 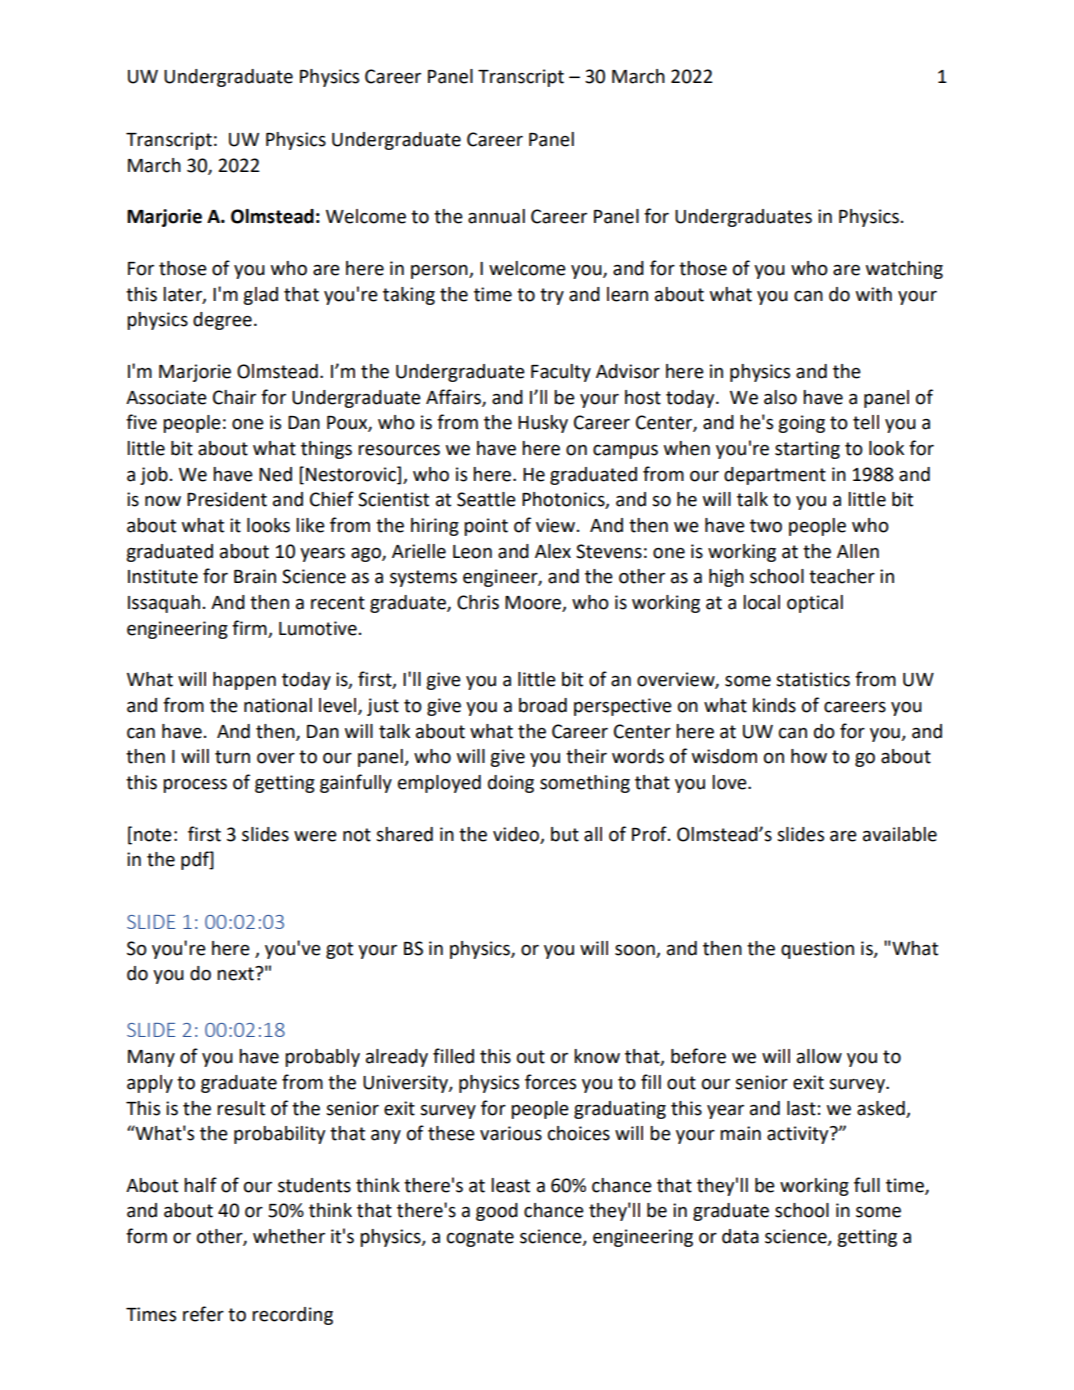 I want to click on doing, so click(x=511, y=784).
